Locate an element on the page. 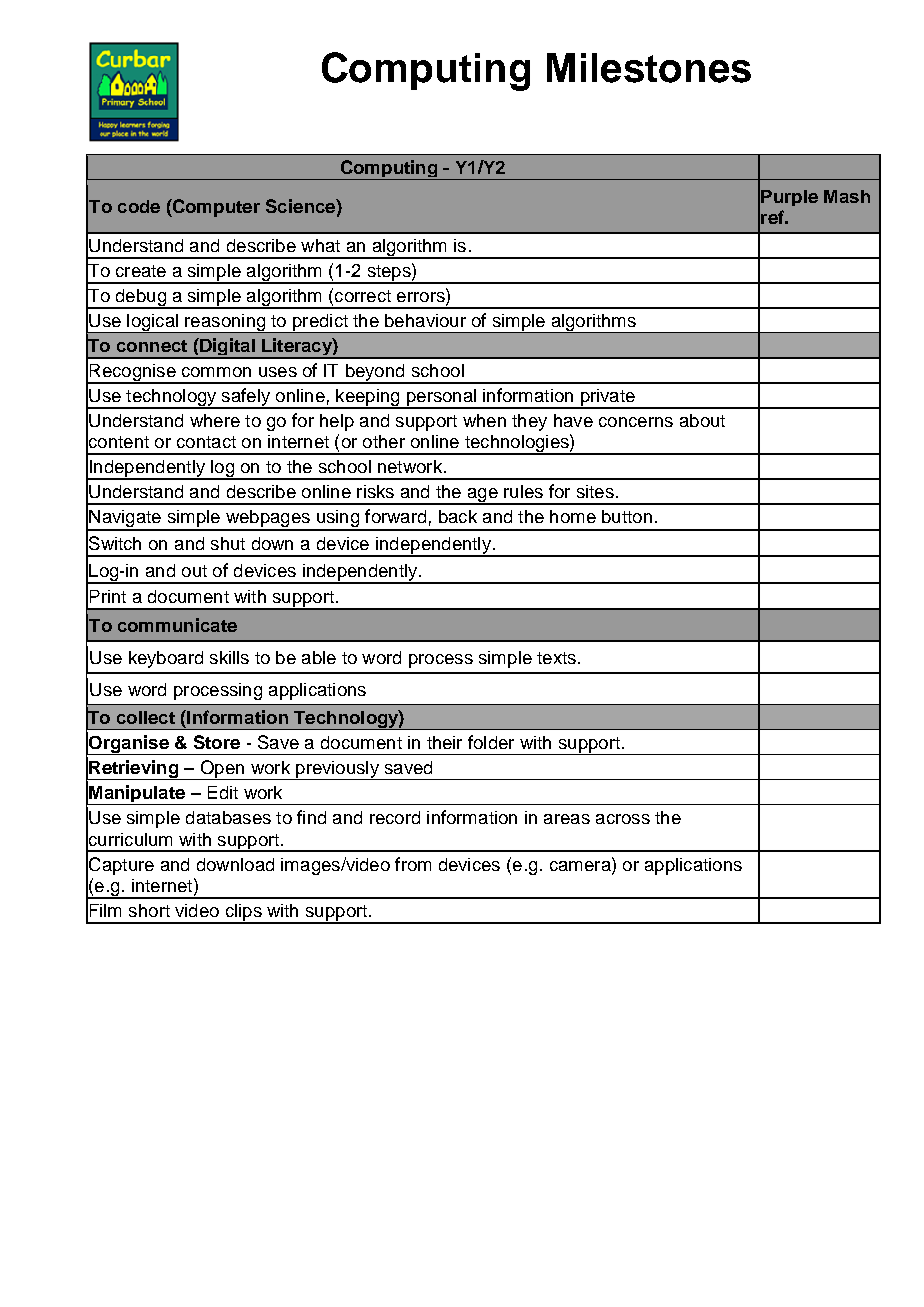  Mash is located at coordinates (847, 196).
